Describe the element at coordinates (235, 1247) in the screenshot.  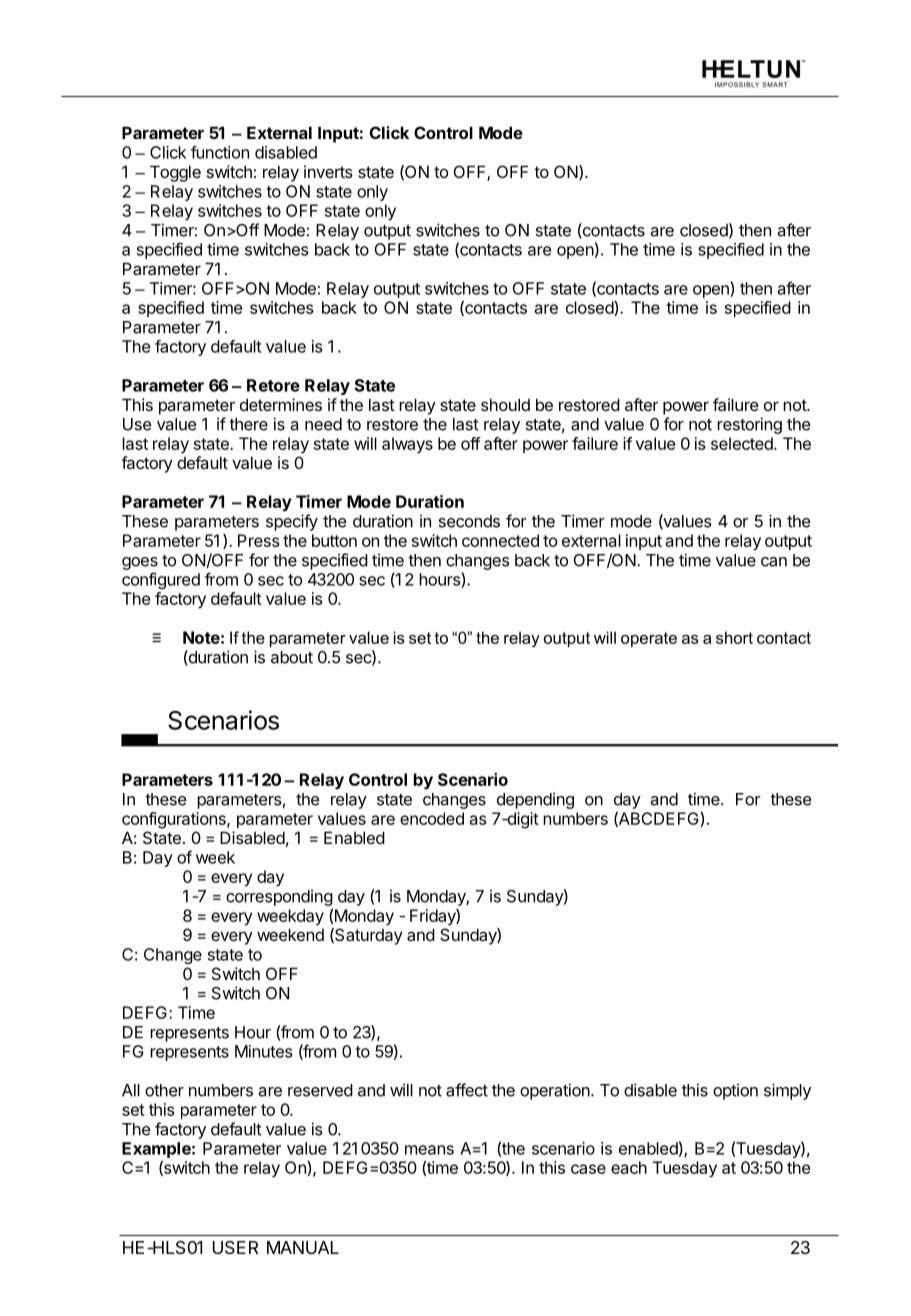
I see `USER` at that location.
